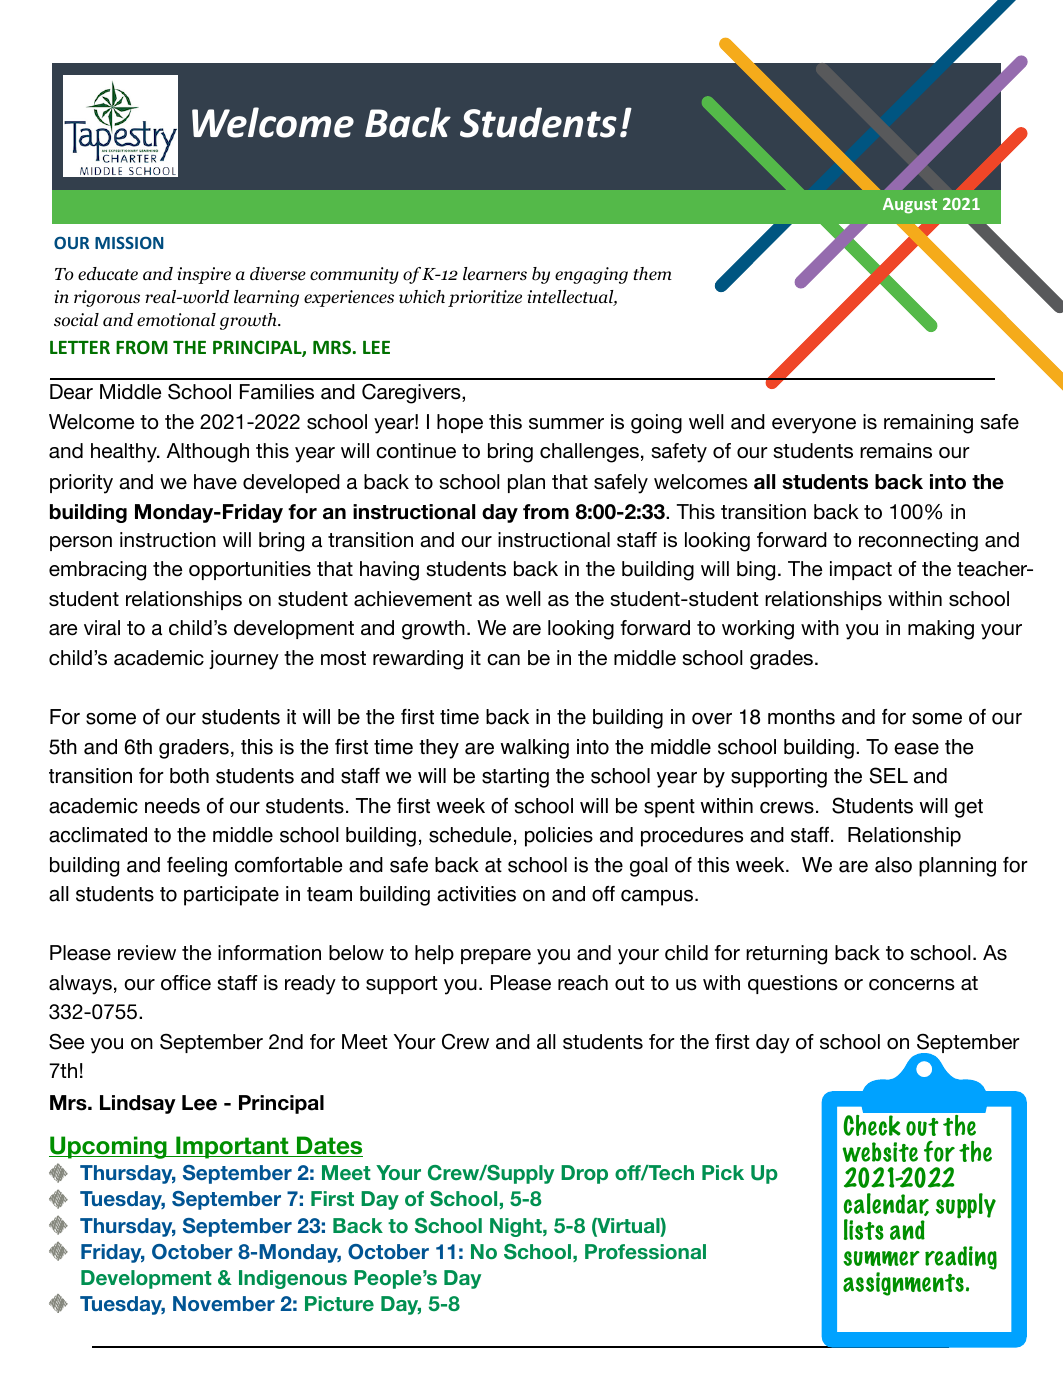  What do you see at coordinates (496, 956) in the image?
I see `prepare` at bounding box center [496, 956].
